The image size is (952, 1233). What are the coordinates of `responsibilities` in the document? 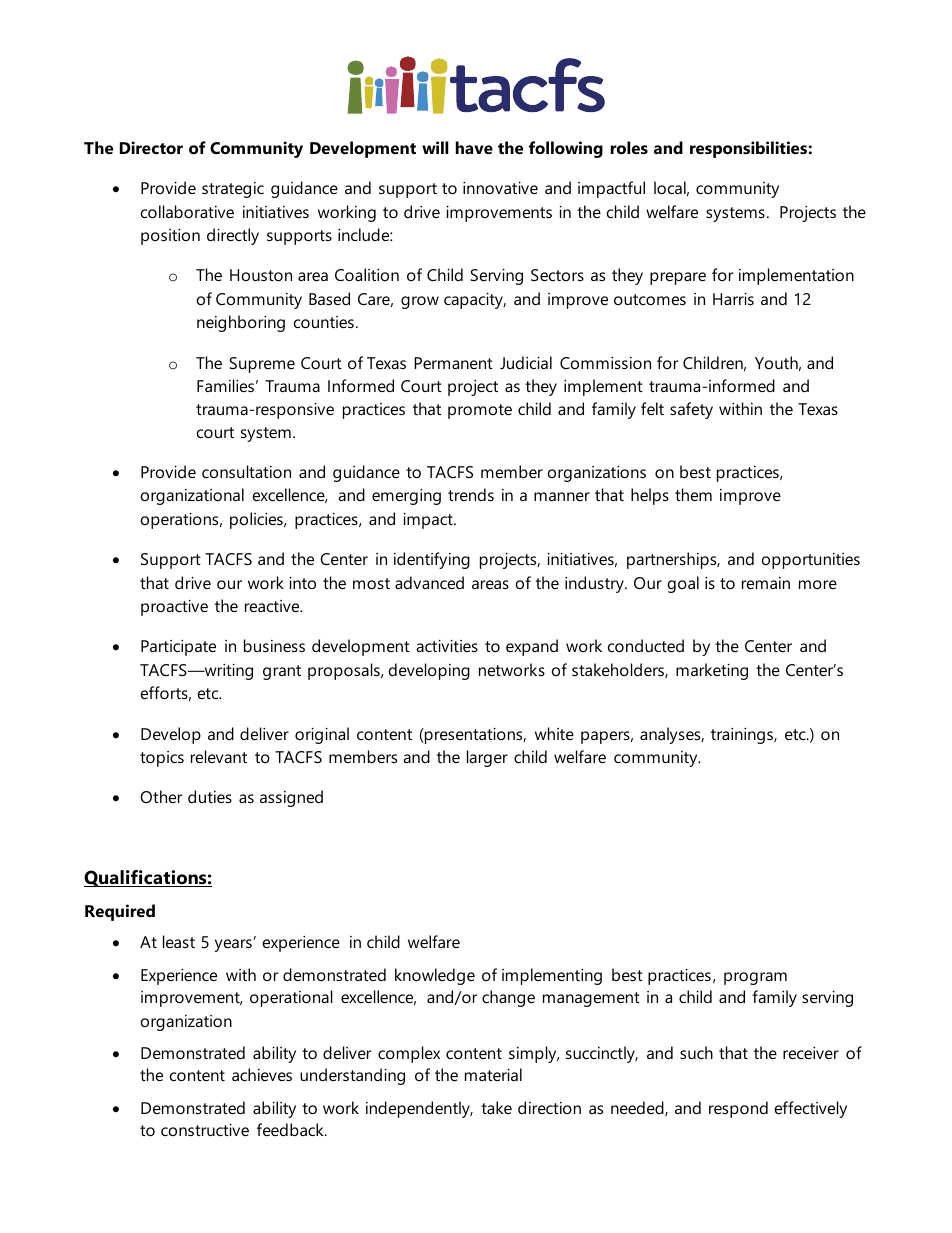 It's located at (748, 149).
